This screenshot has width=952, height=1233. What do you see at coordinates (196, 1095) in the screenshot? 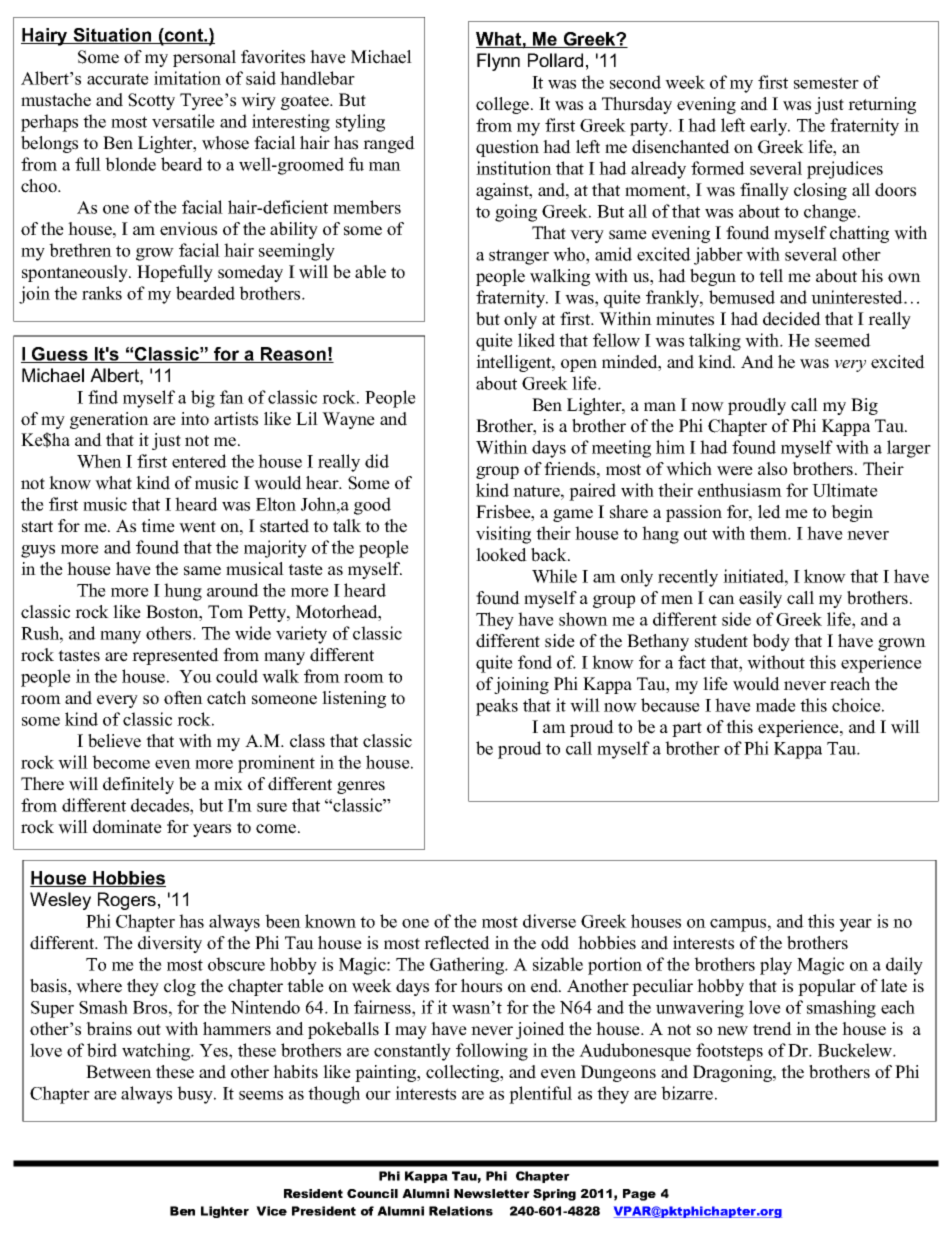
I see `busy` at bounding box center [196, 1095].
